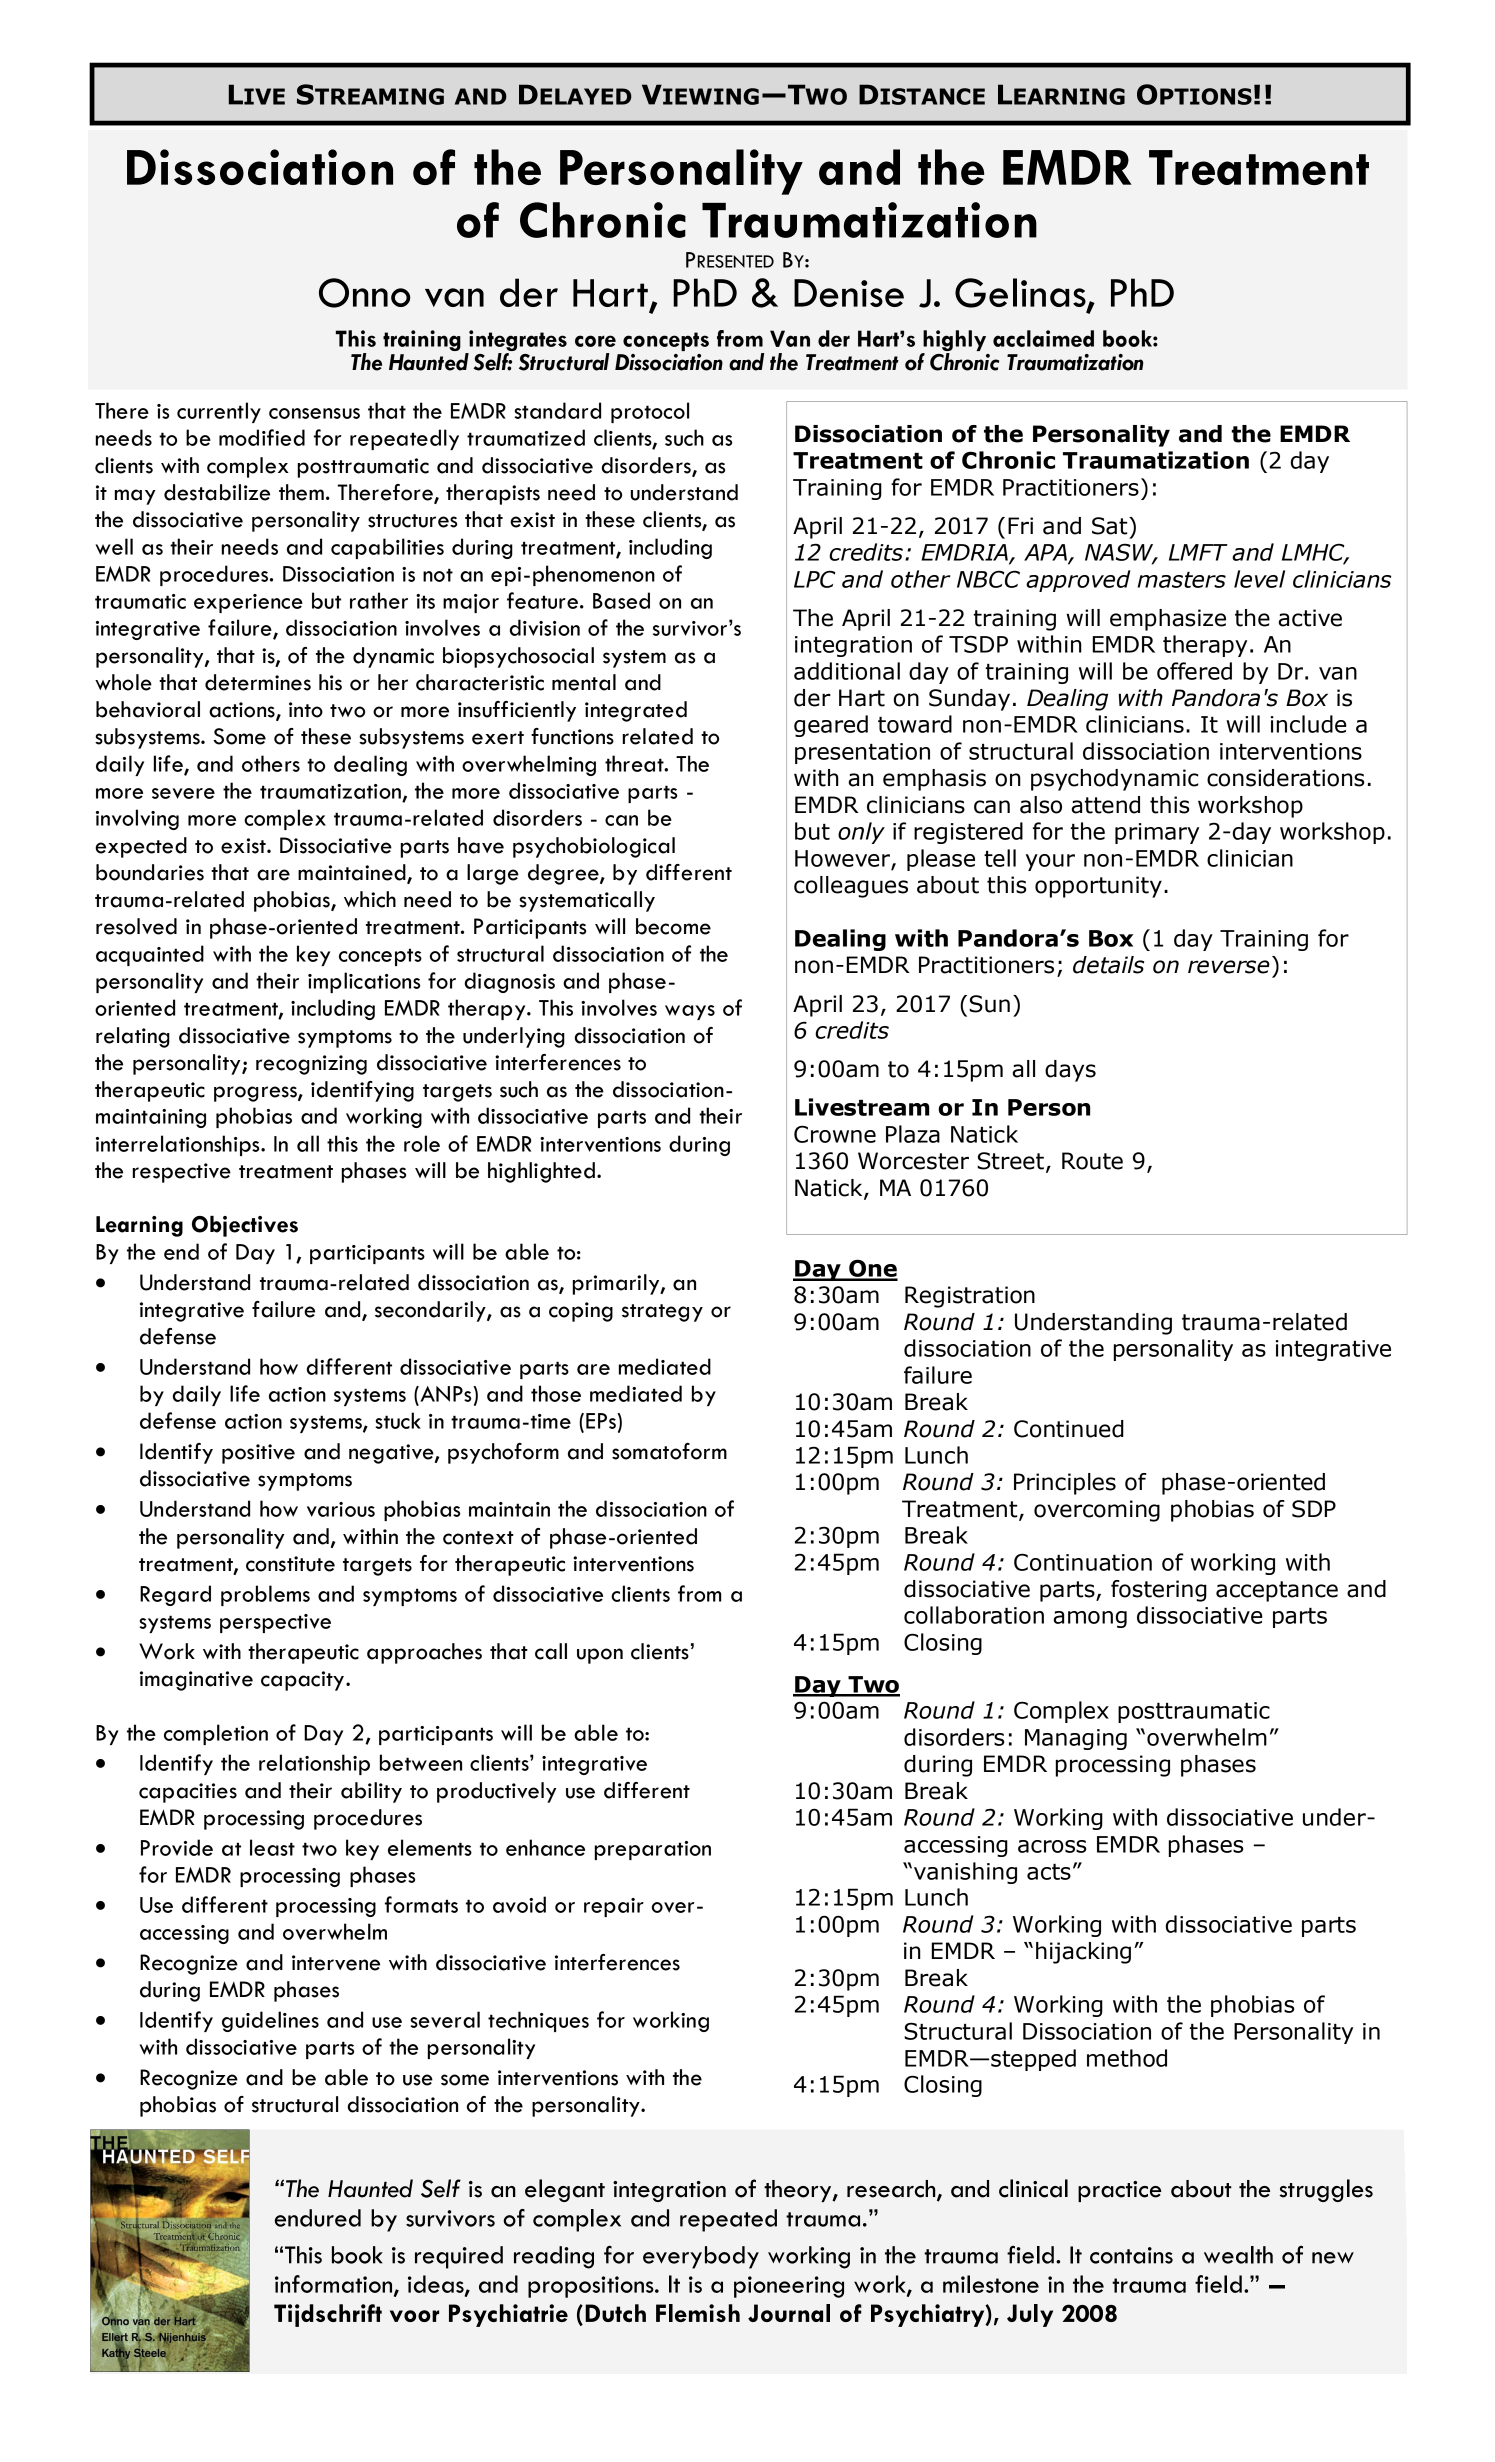 The width and height of the page is (1495, 2462). I want to click on Objectives, so click(245, 1226).
